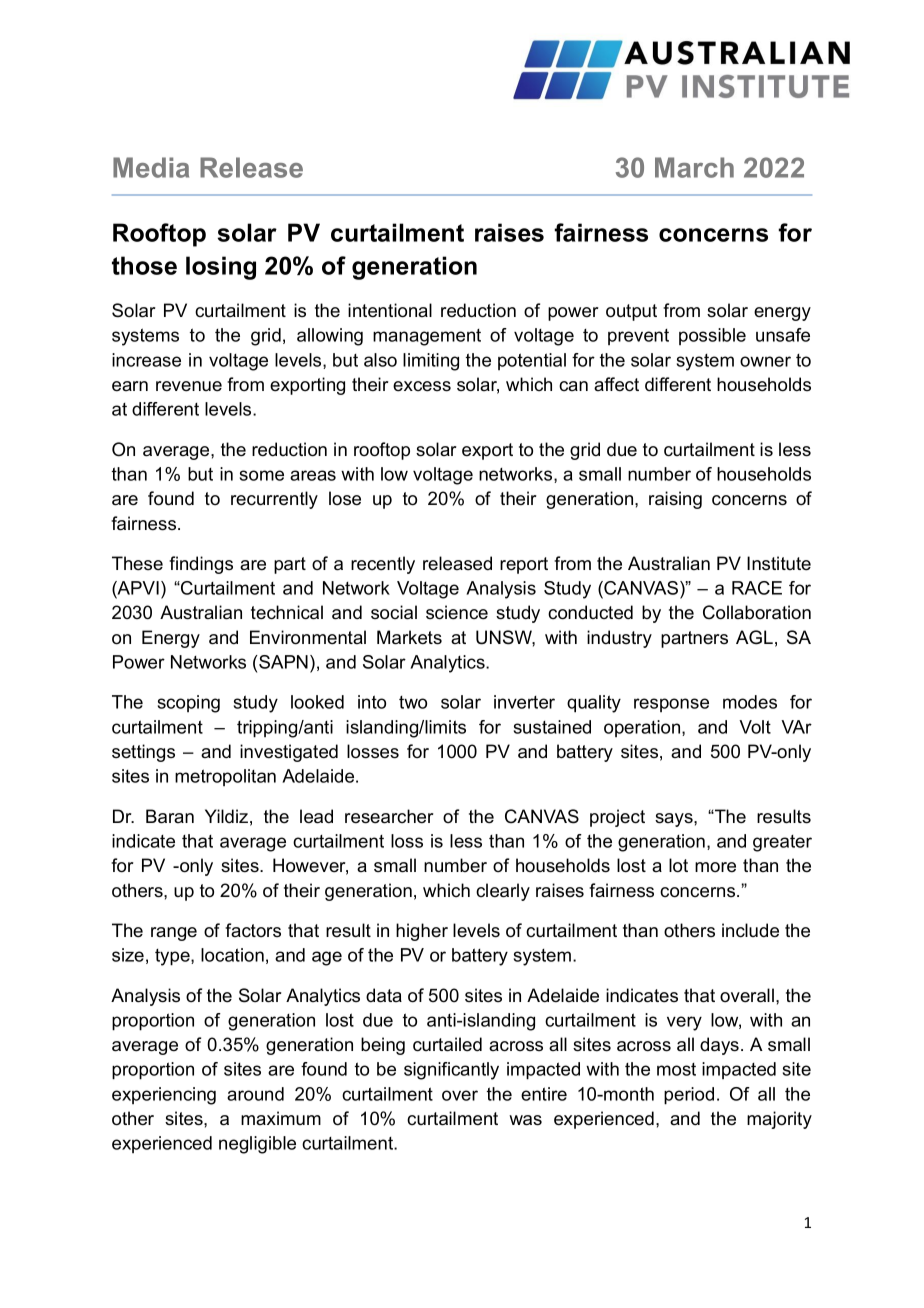  Describe the element at coordinates (409, 637) in the page. I see `Markets` at that location.
